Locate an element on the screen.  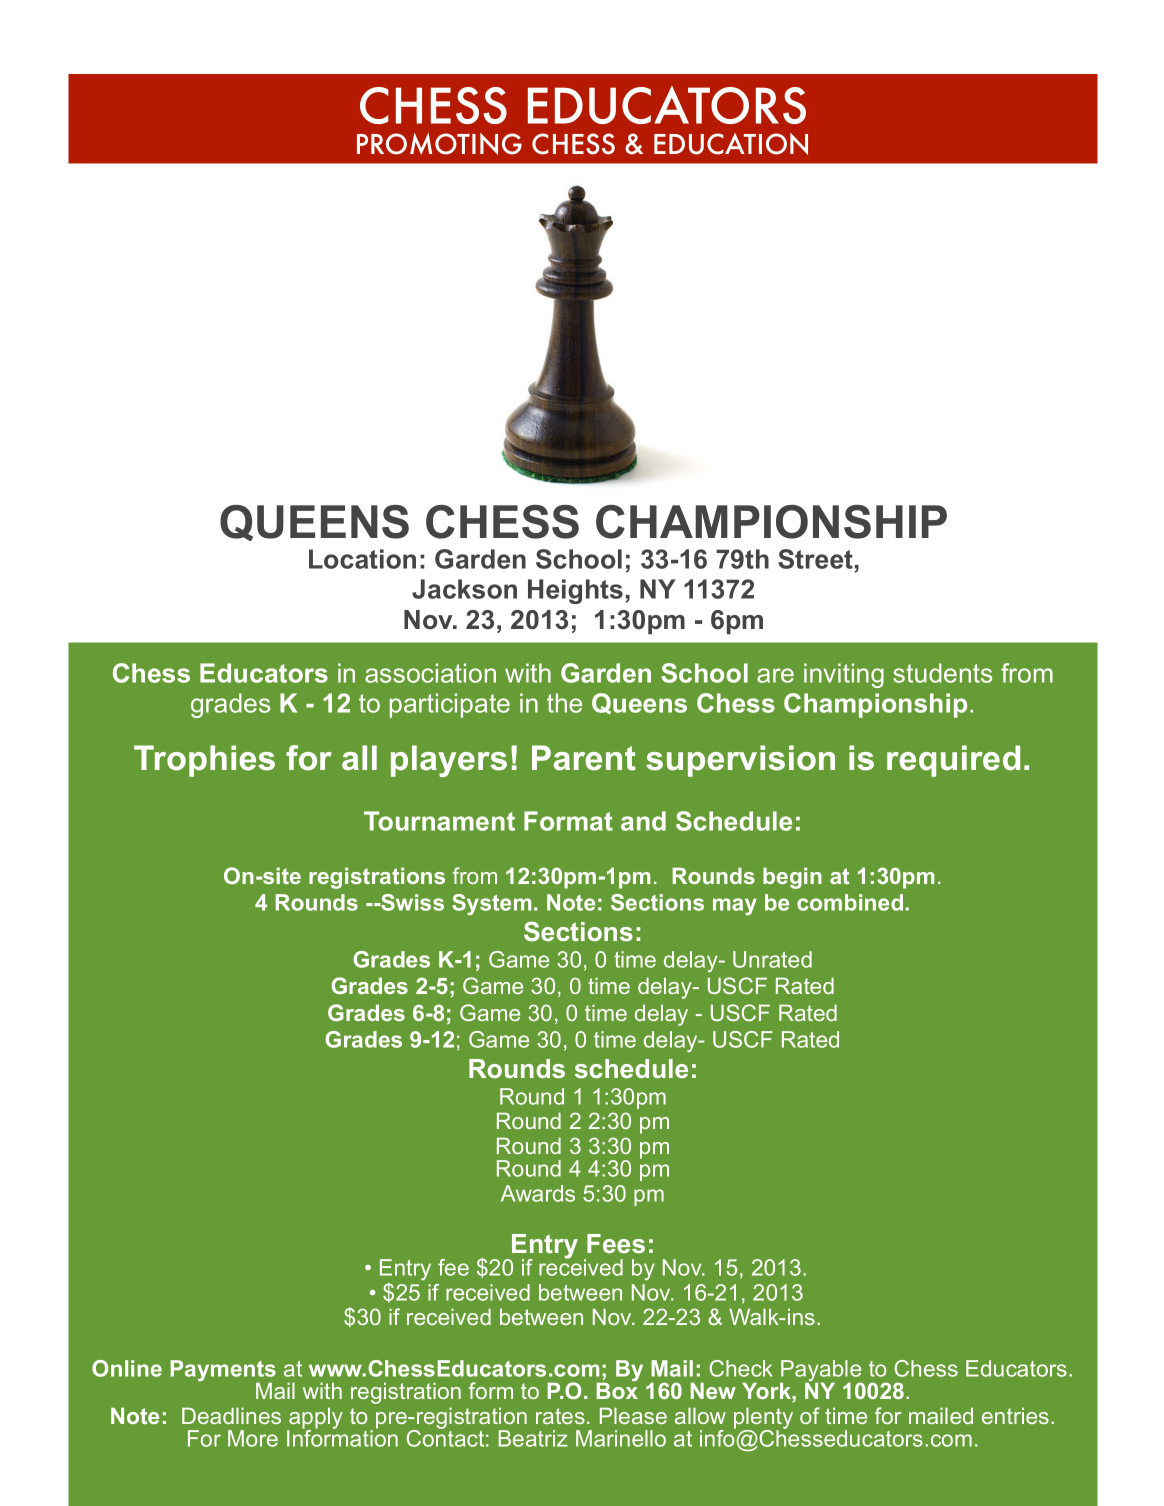
Heights is located at coordinates (575, 591).
